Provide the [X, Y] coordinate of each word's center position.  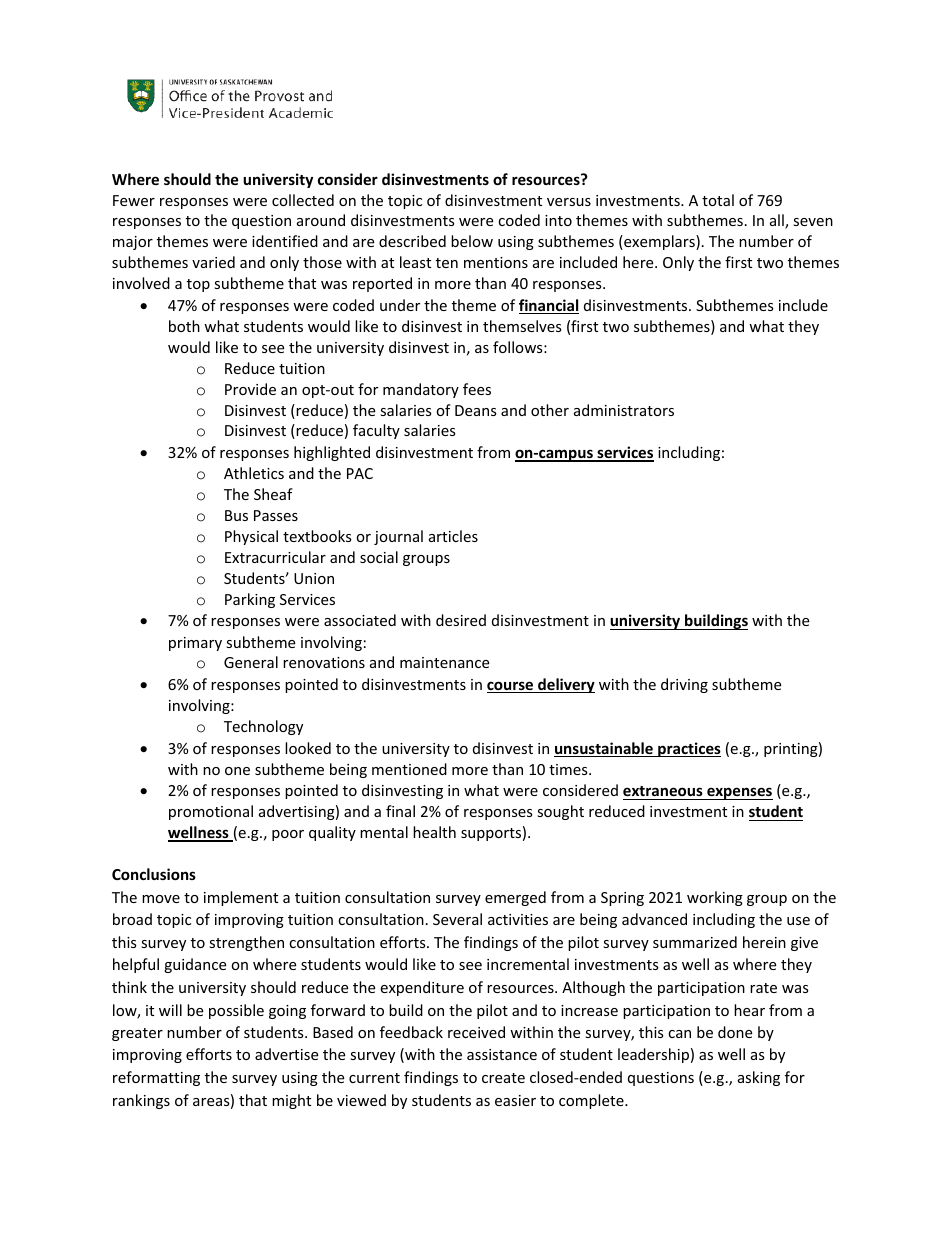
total [718, 200]
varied [213, 262]
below [472, 241]
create [503, 1078]
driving [684, 685]
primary [195, 644]
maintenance [444, 662]
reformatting [156, 1078]
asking [759, 1078]
